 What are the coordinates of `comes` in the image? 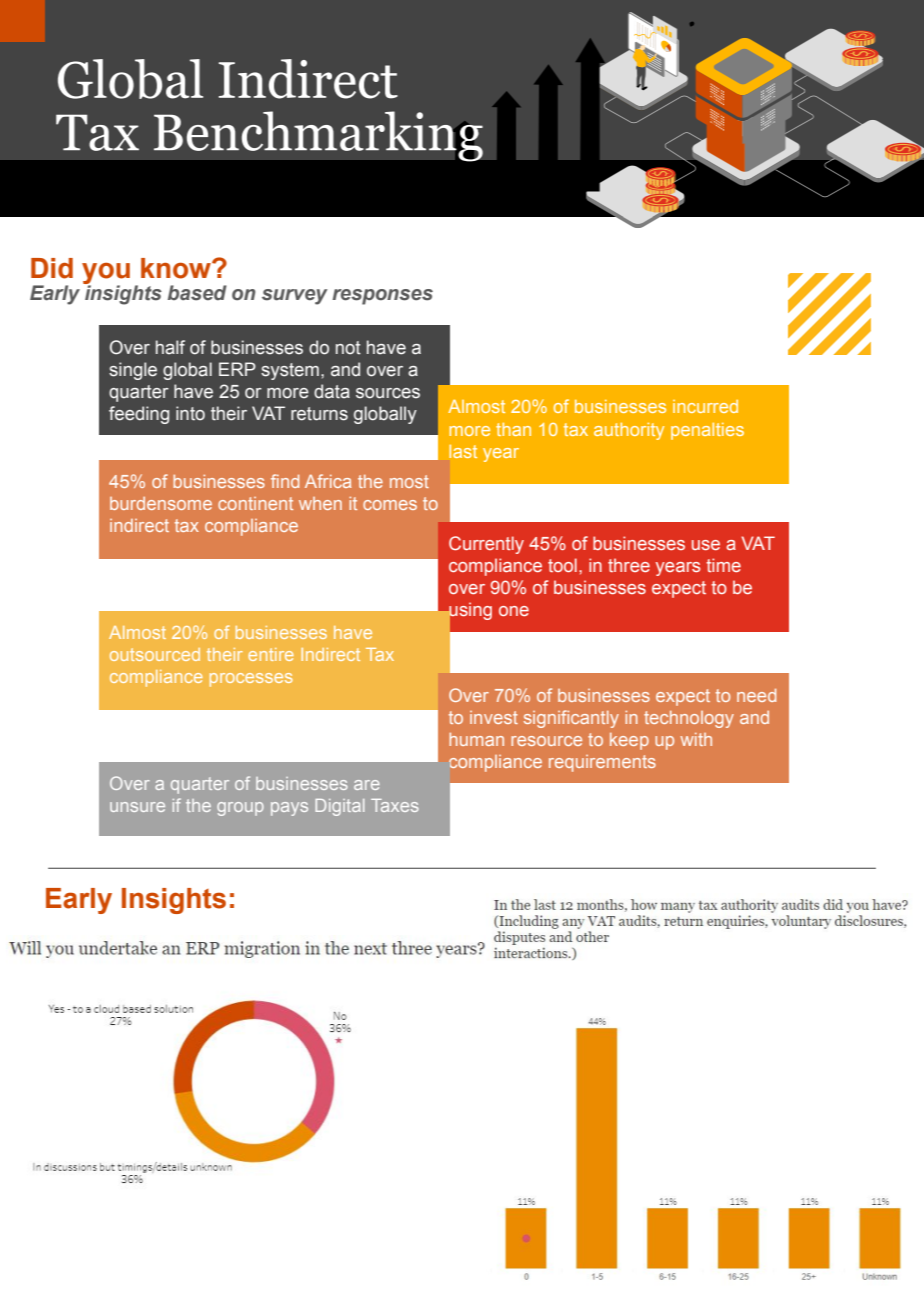 It's located at (390, 505).
